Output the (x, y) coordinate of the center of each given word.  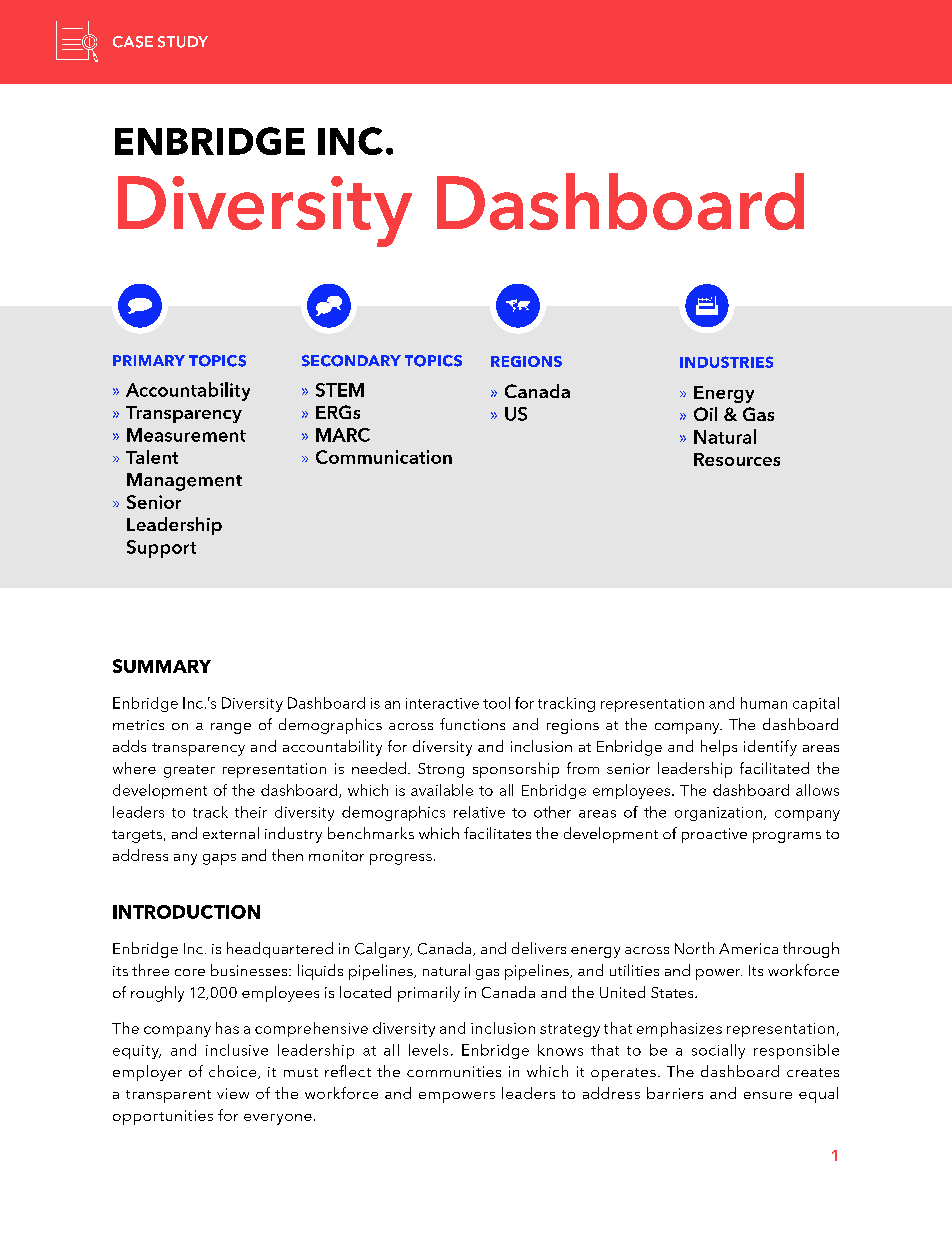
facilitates (497, 833)
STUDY (183, 42)
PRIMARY (149, 360)
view (233, 1093)
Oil (705, 414)
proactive (714, 835)
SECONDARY (351, 361)
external (231, 833)
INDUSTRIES (726, 362)
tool (496, 703)
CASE (133, 42)
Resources (737, 459)
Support (161, 549)
